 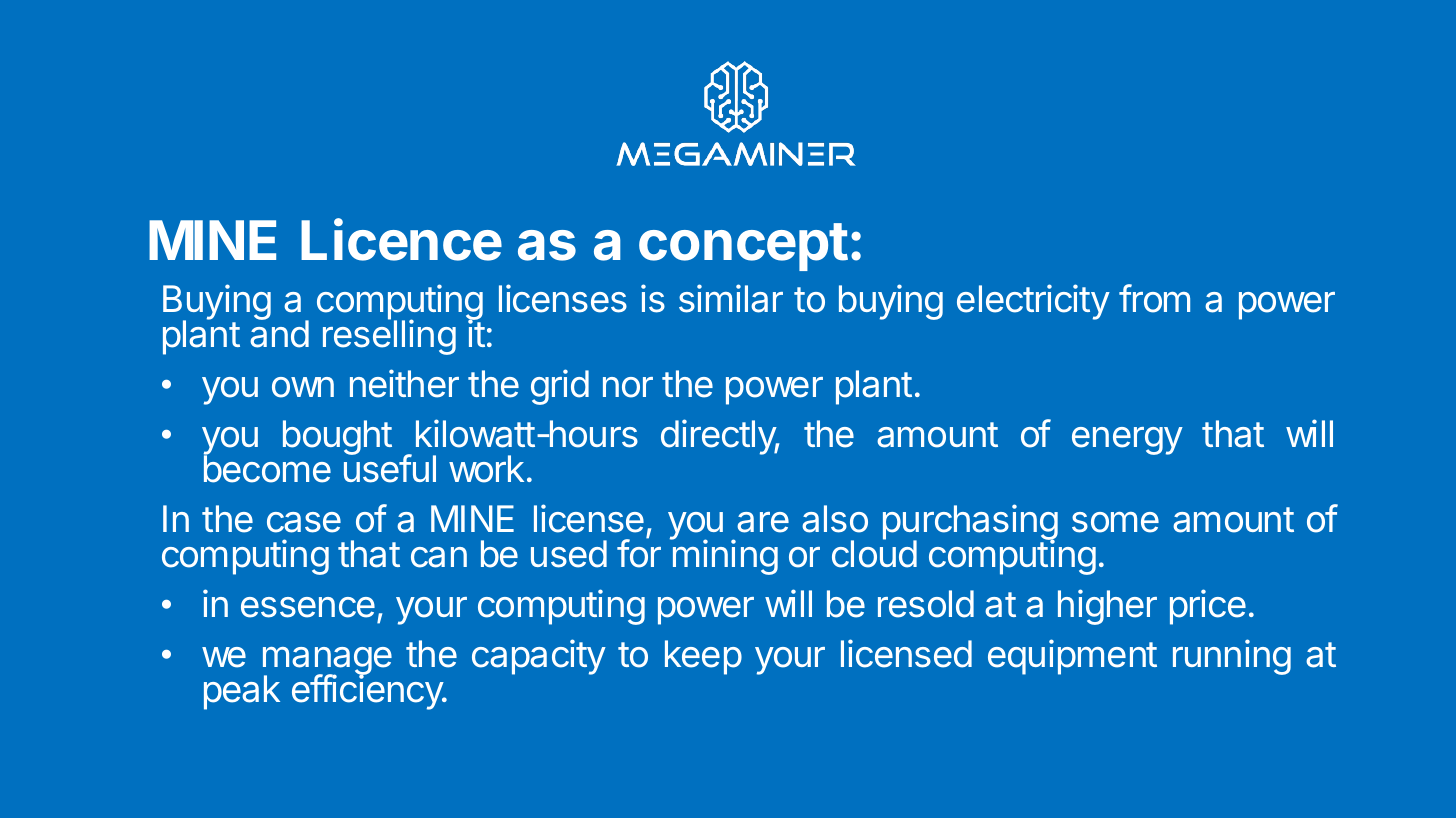 What do you see at coordinates (743, 247) in the screenshot?
I see `concept` at bounding box center [743, 247].
